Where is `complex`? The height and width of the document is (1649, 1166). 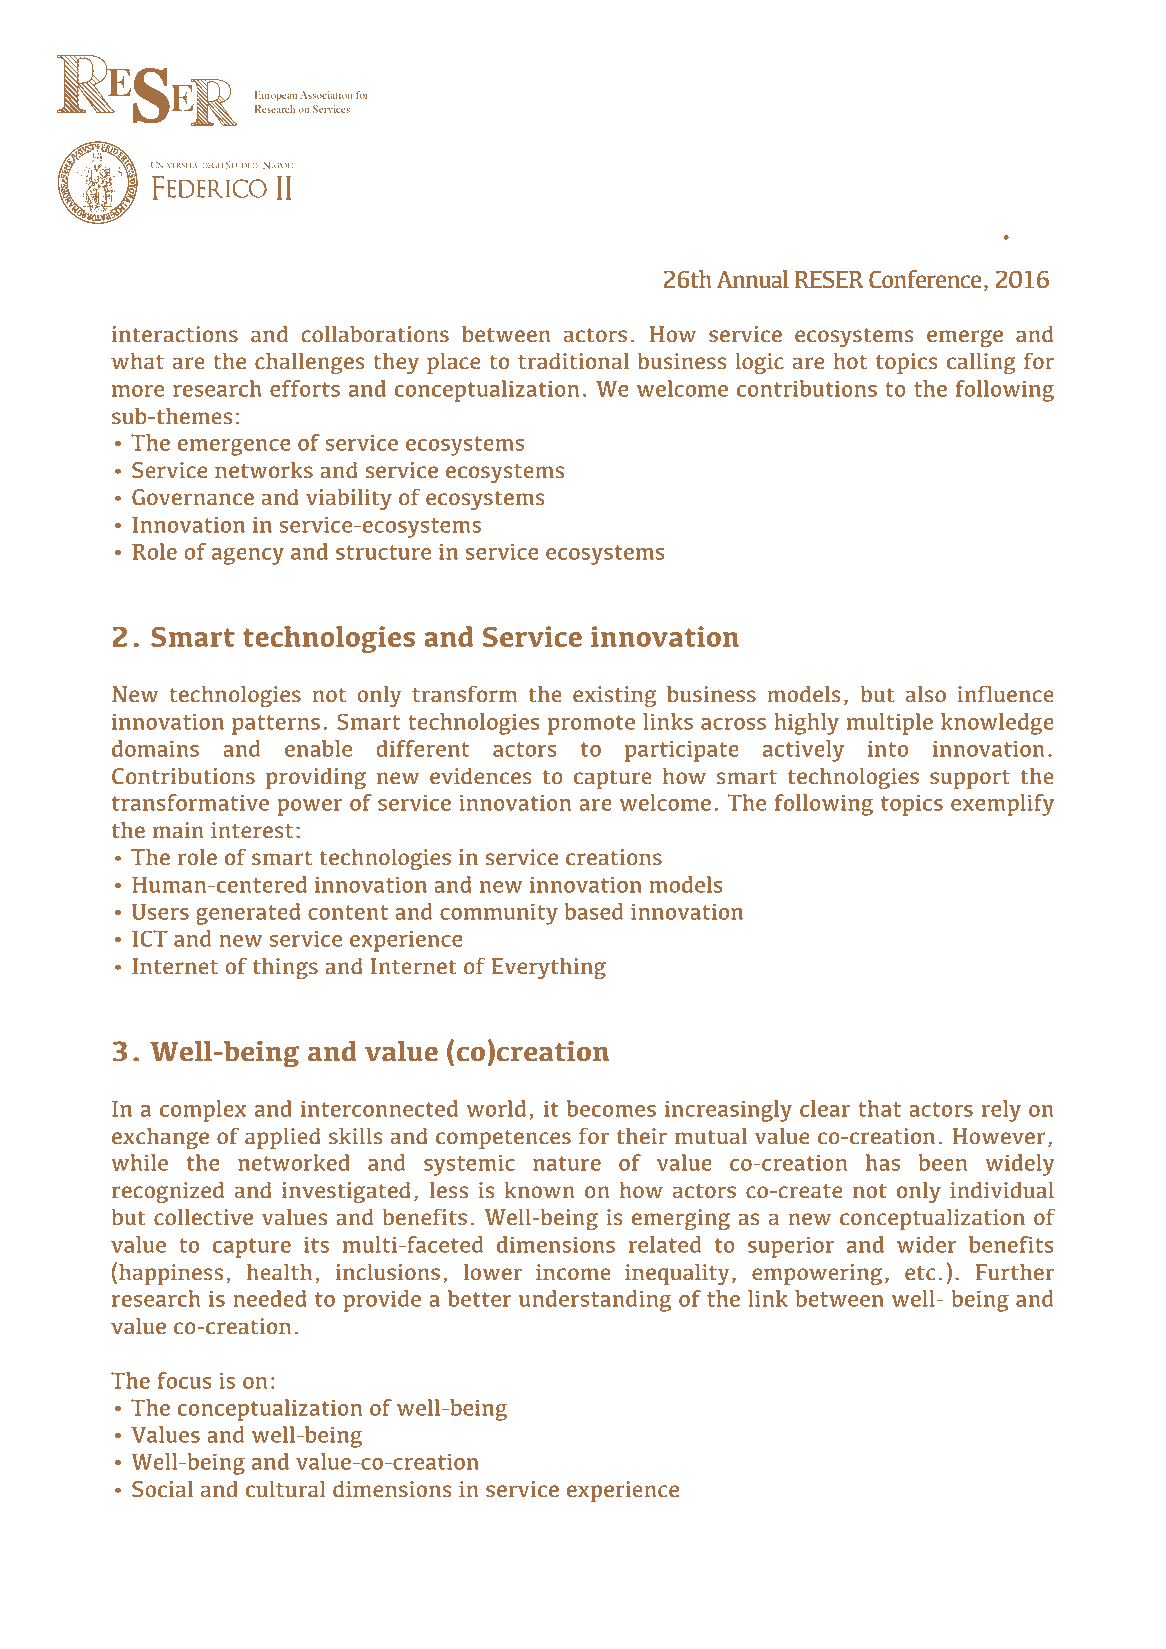 complex is located at coordinates (203, 1111).
